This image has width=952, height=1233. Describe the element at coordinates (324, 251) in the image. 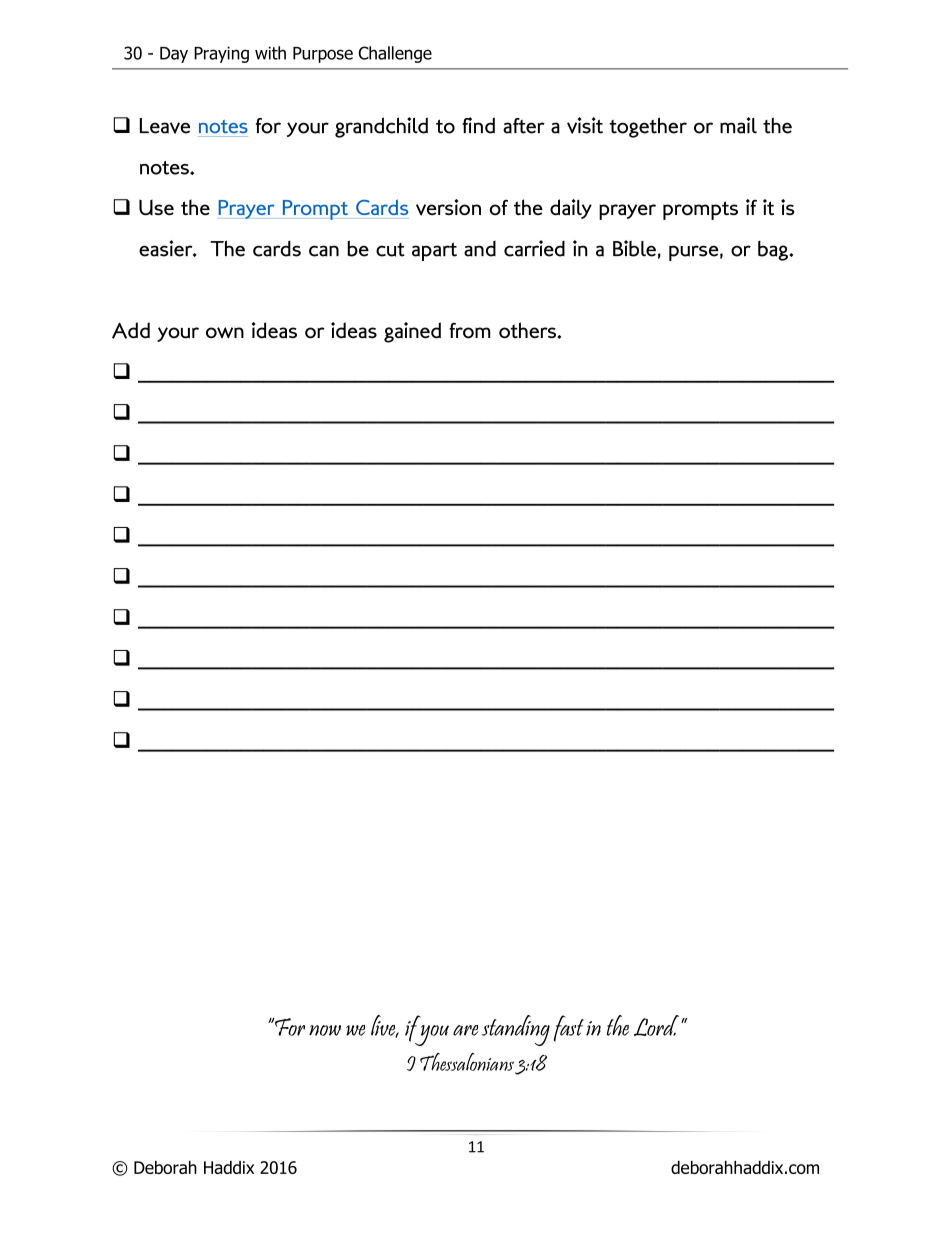

I see `can` at that location.
